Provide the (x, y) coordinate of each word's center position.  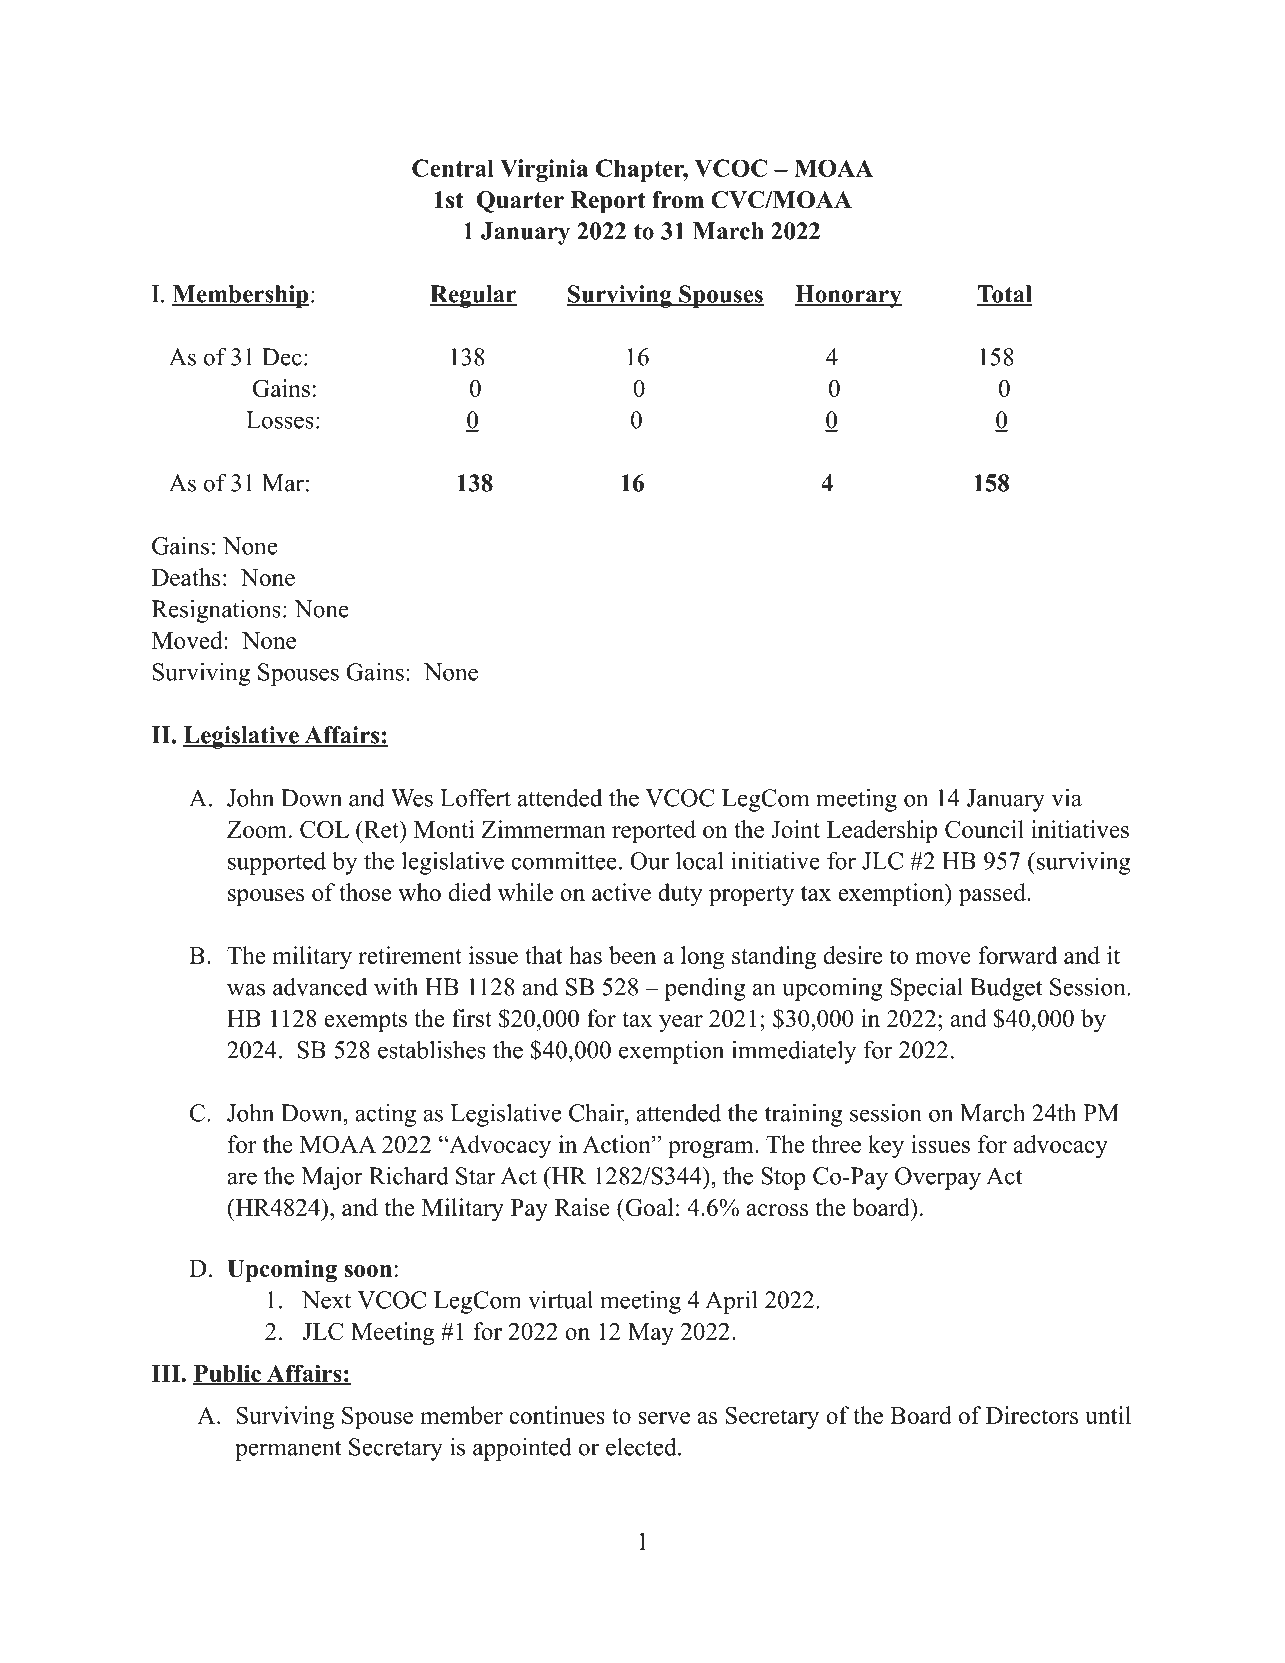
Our (649, 861)
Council (984, 829)
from (678, 200)
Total (1004, 295)
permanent (288, 1450)
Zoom (257, 829)
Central (453, 168)
